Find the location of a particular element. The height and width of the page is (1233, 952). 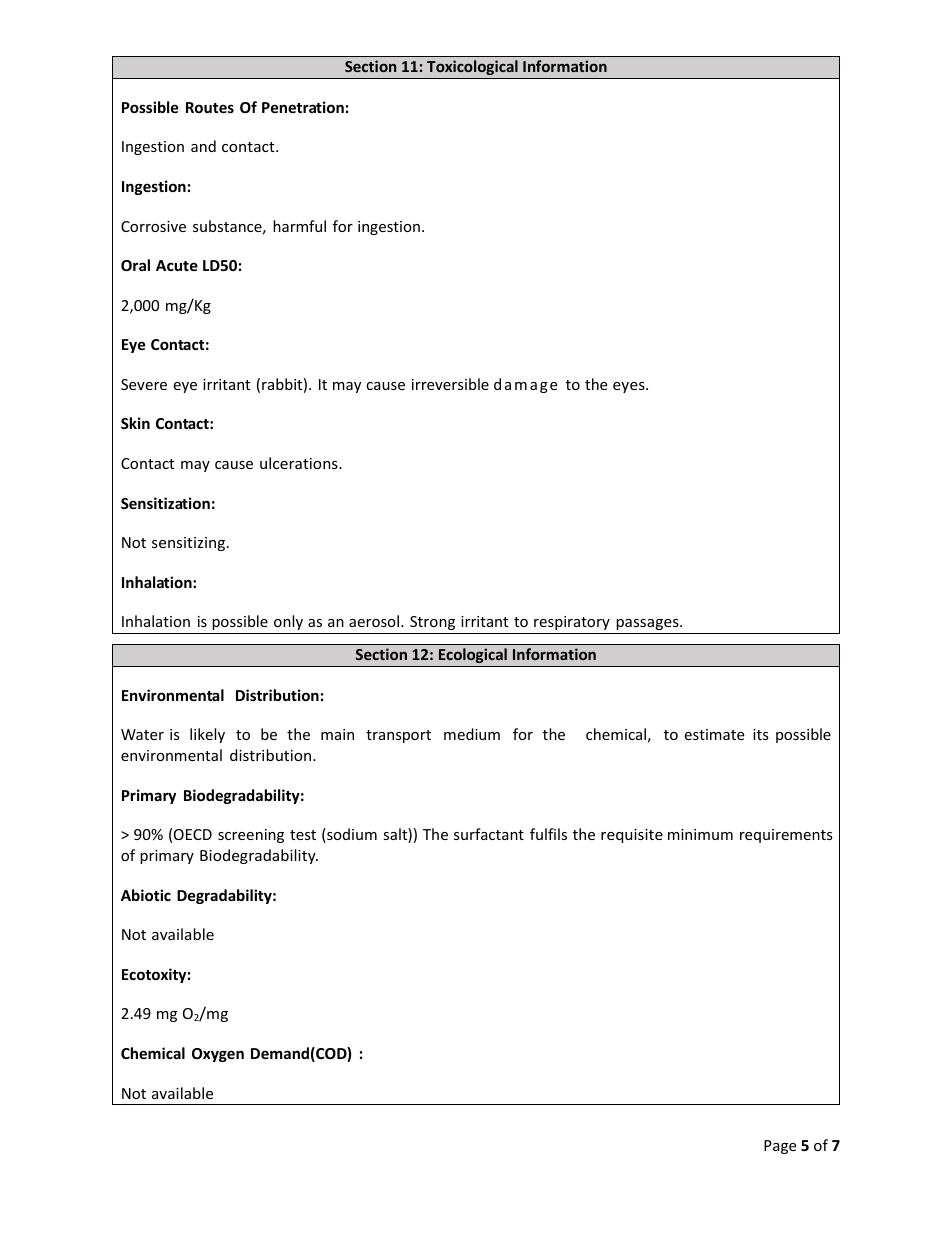

passages is located at coordinates (649, 624).
